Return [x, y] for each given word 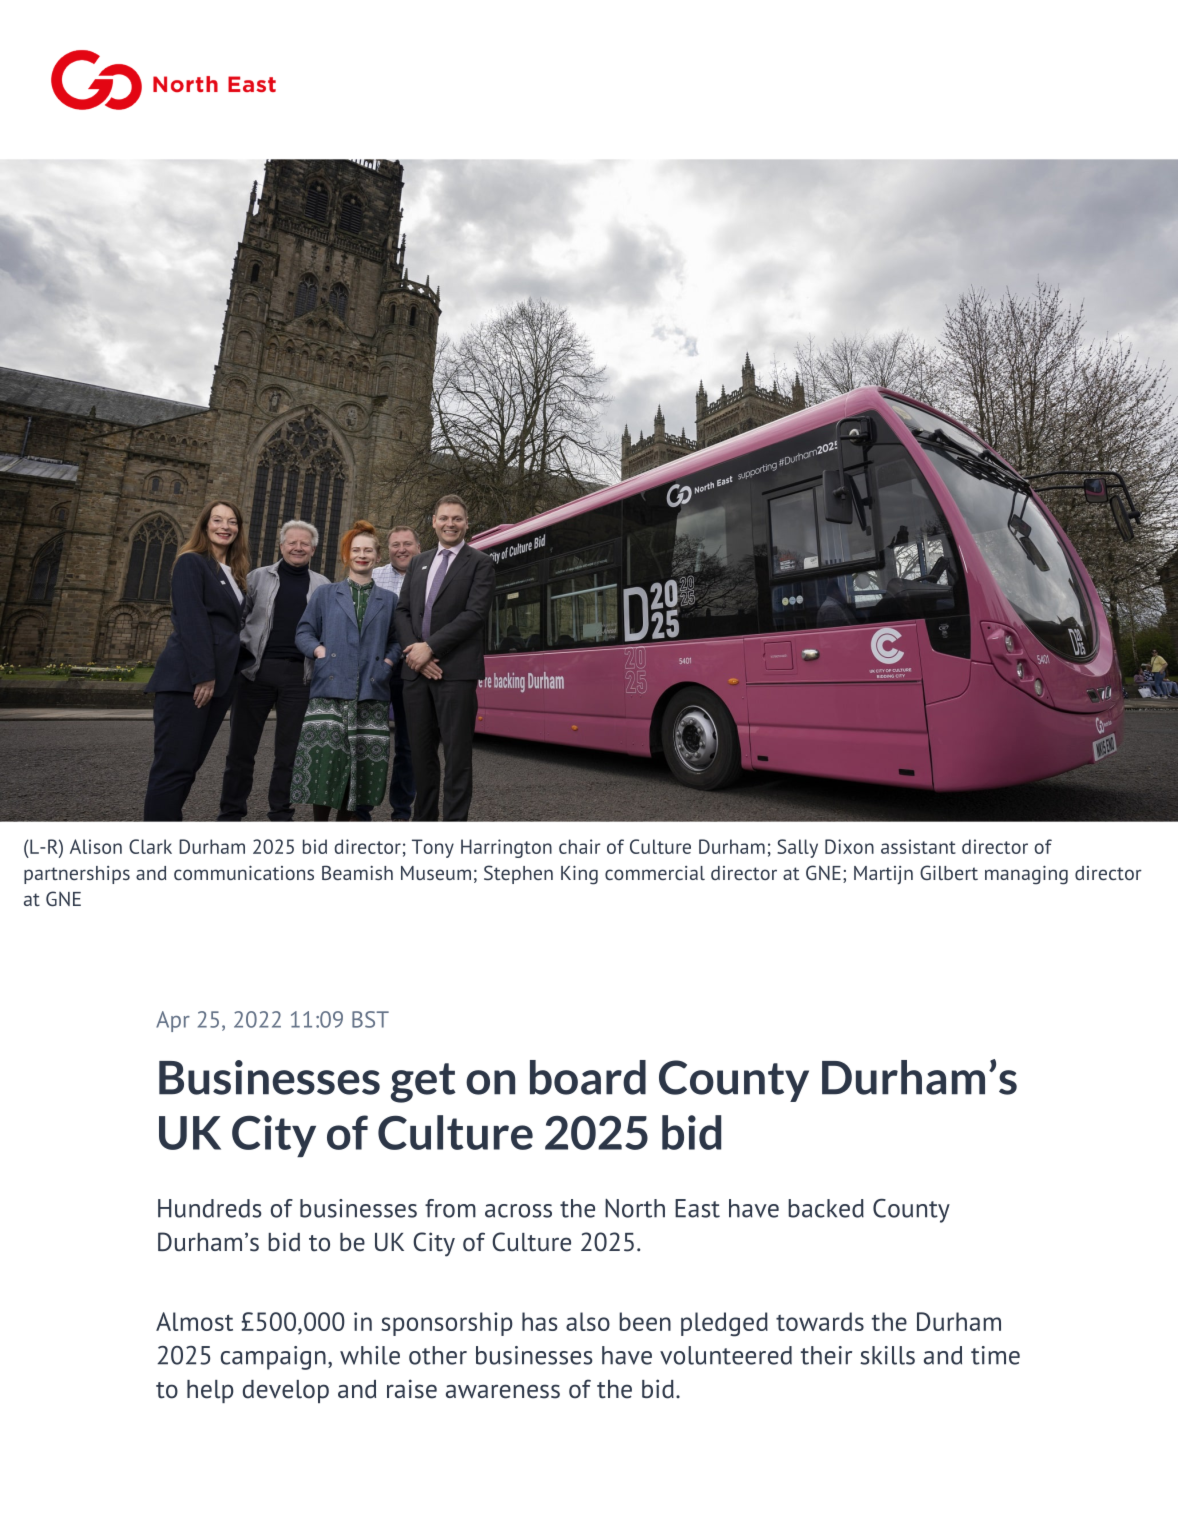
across [518, 1211]
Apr [173, 1021]
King [579, 875]
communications [244, 872]
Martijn [883, 875]
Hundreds [210, 1208]
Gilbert [949, 872]
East [697, 1208]
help [210, 1391]
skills [887, 1355]
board [588, 1077]
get [423, 1083]
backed [826, 1208]
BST [370, 1019]
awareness [503, 1391]
